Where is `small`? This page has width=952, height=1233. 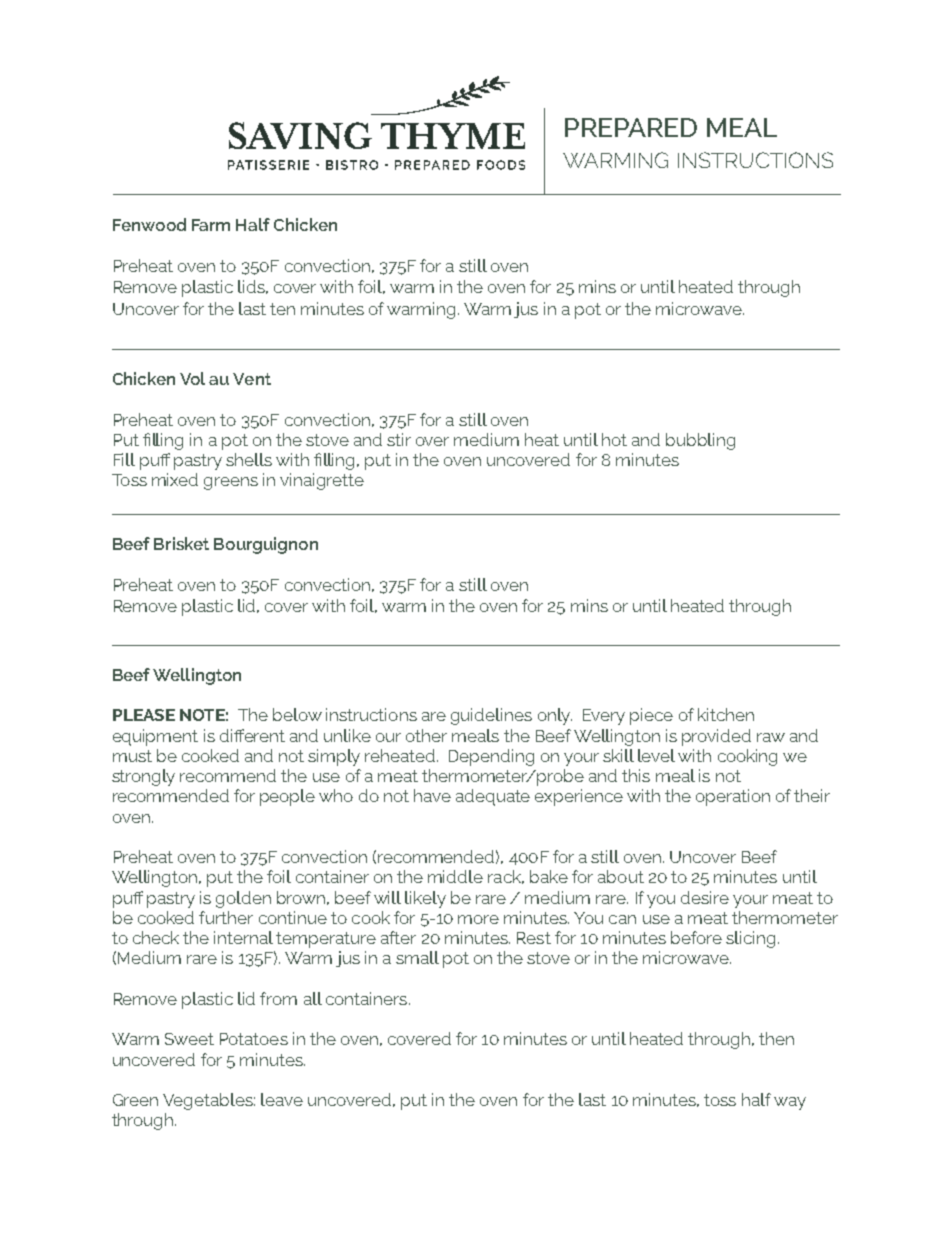
small is located at coordinates (417, 957).
